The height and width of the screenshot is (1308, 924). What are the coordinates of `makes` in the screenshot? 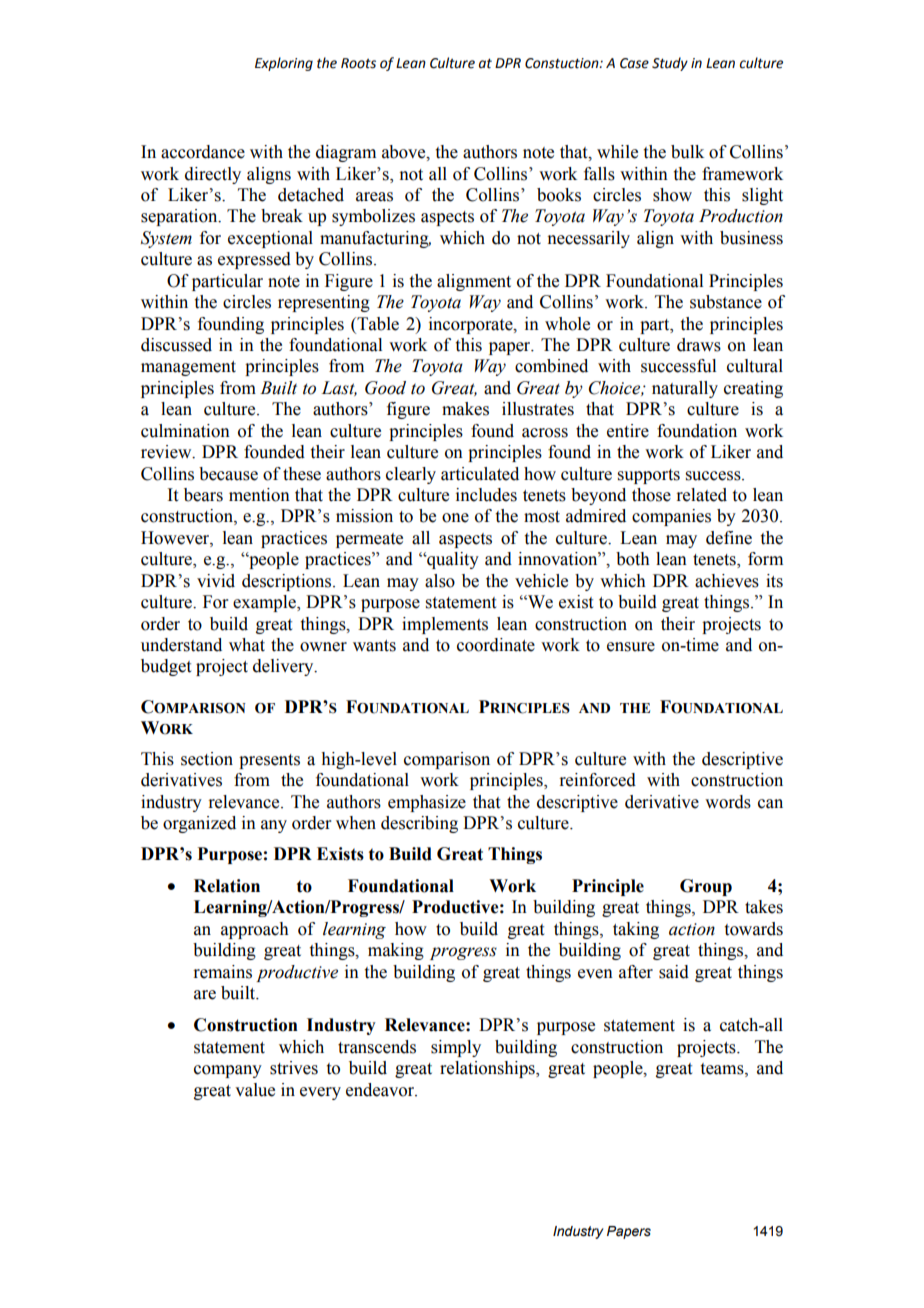 It's located at (465, 409).
